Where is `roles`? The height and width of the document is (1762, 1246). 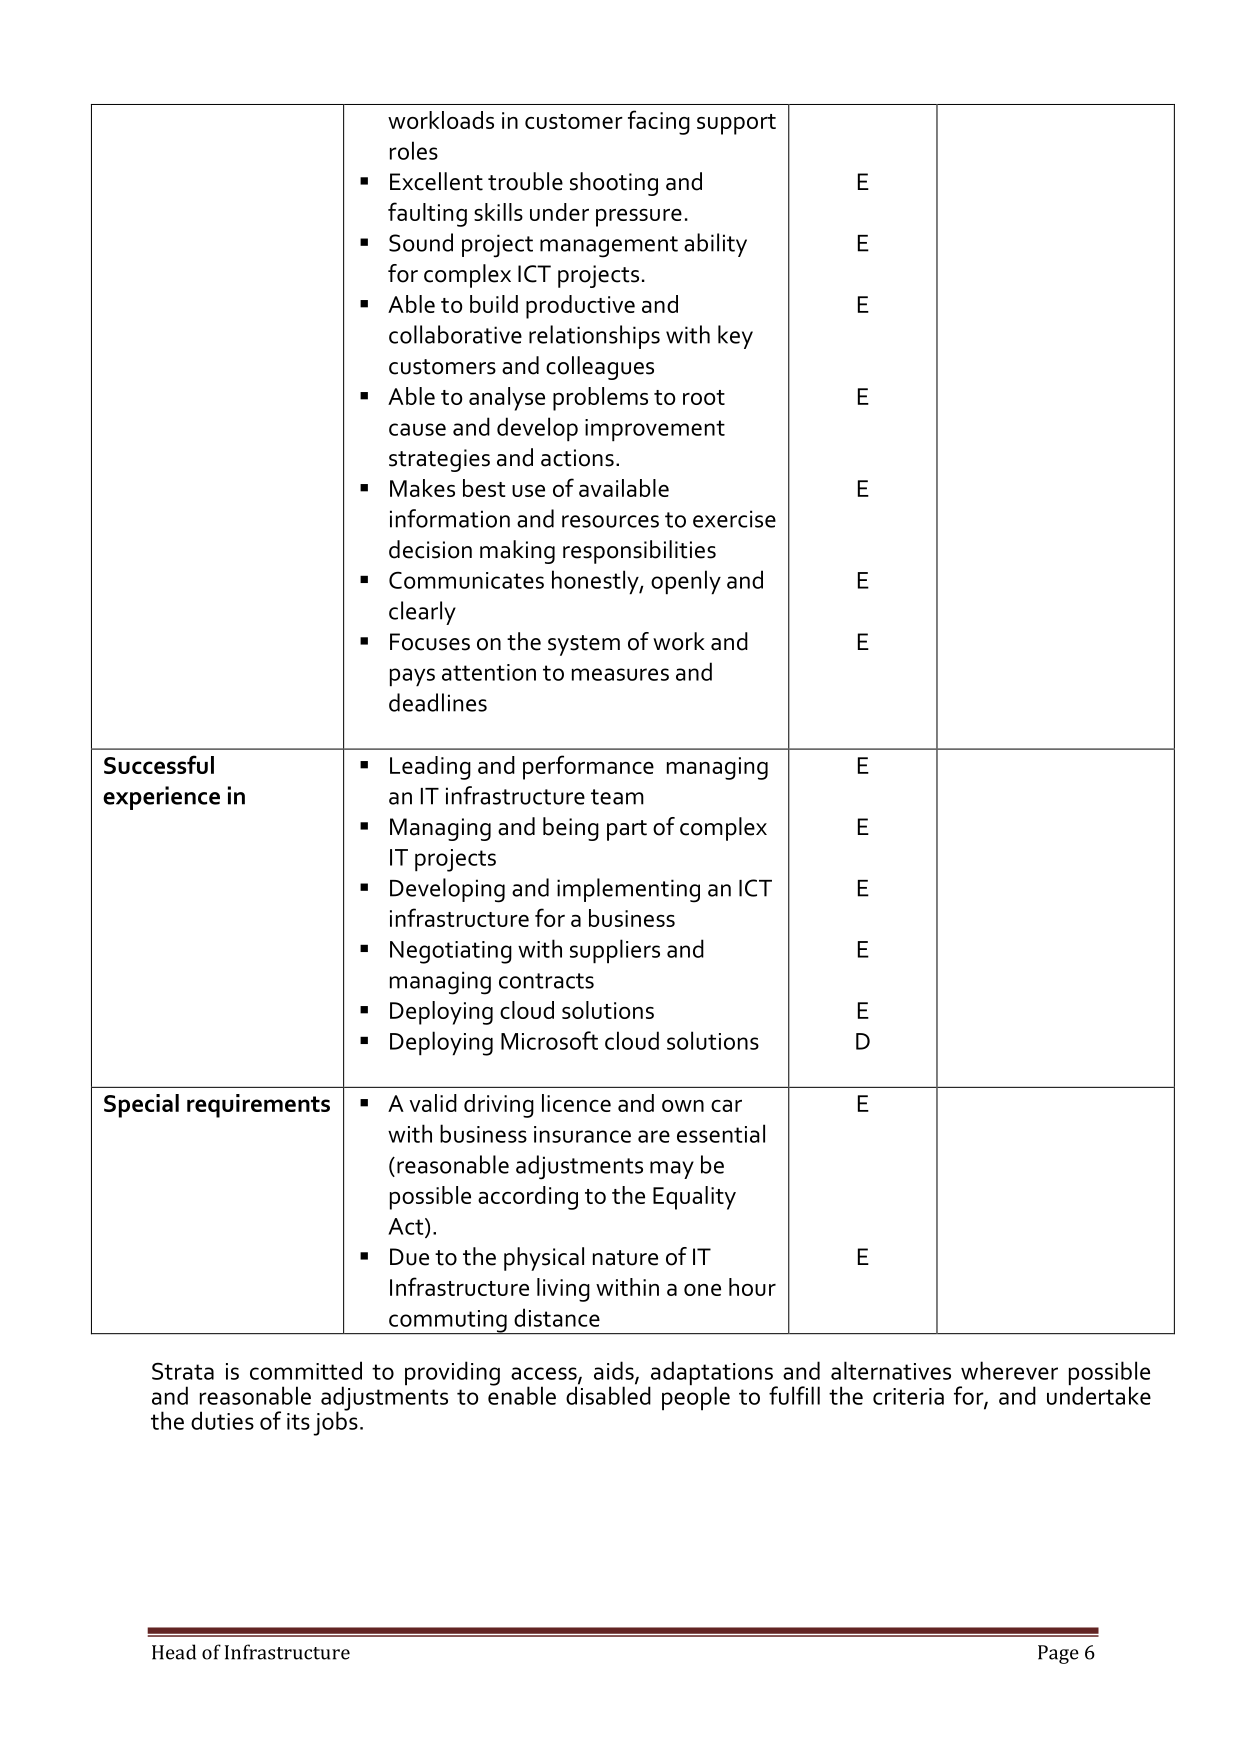
roles is located at coordinates (414, 150).
